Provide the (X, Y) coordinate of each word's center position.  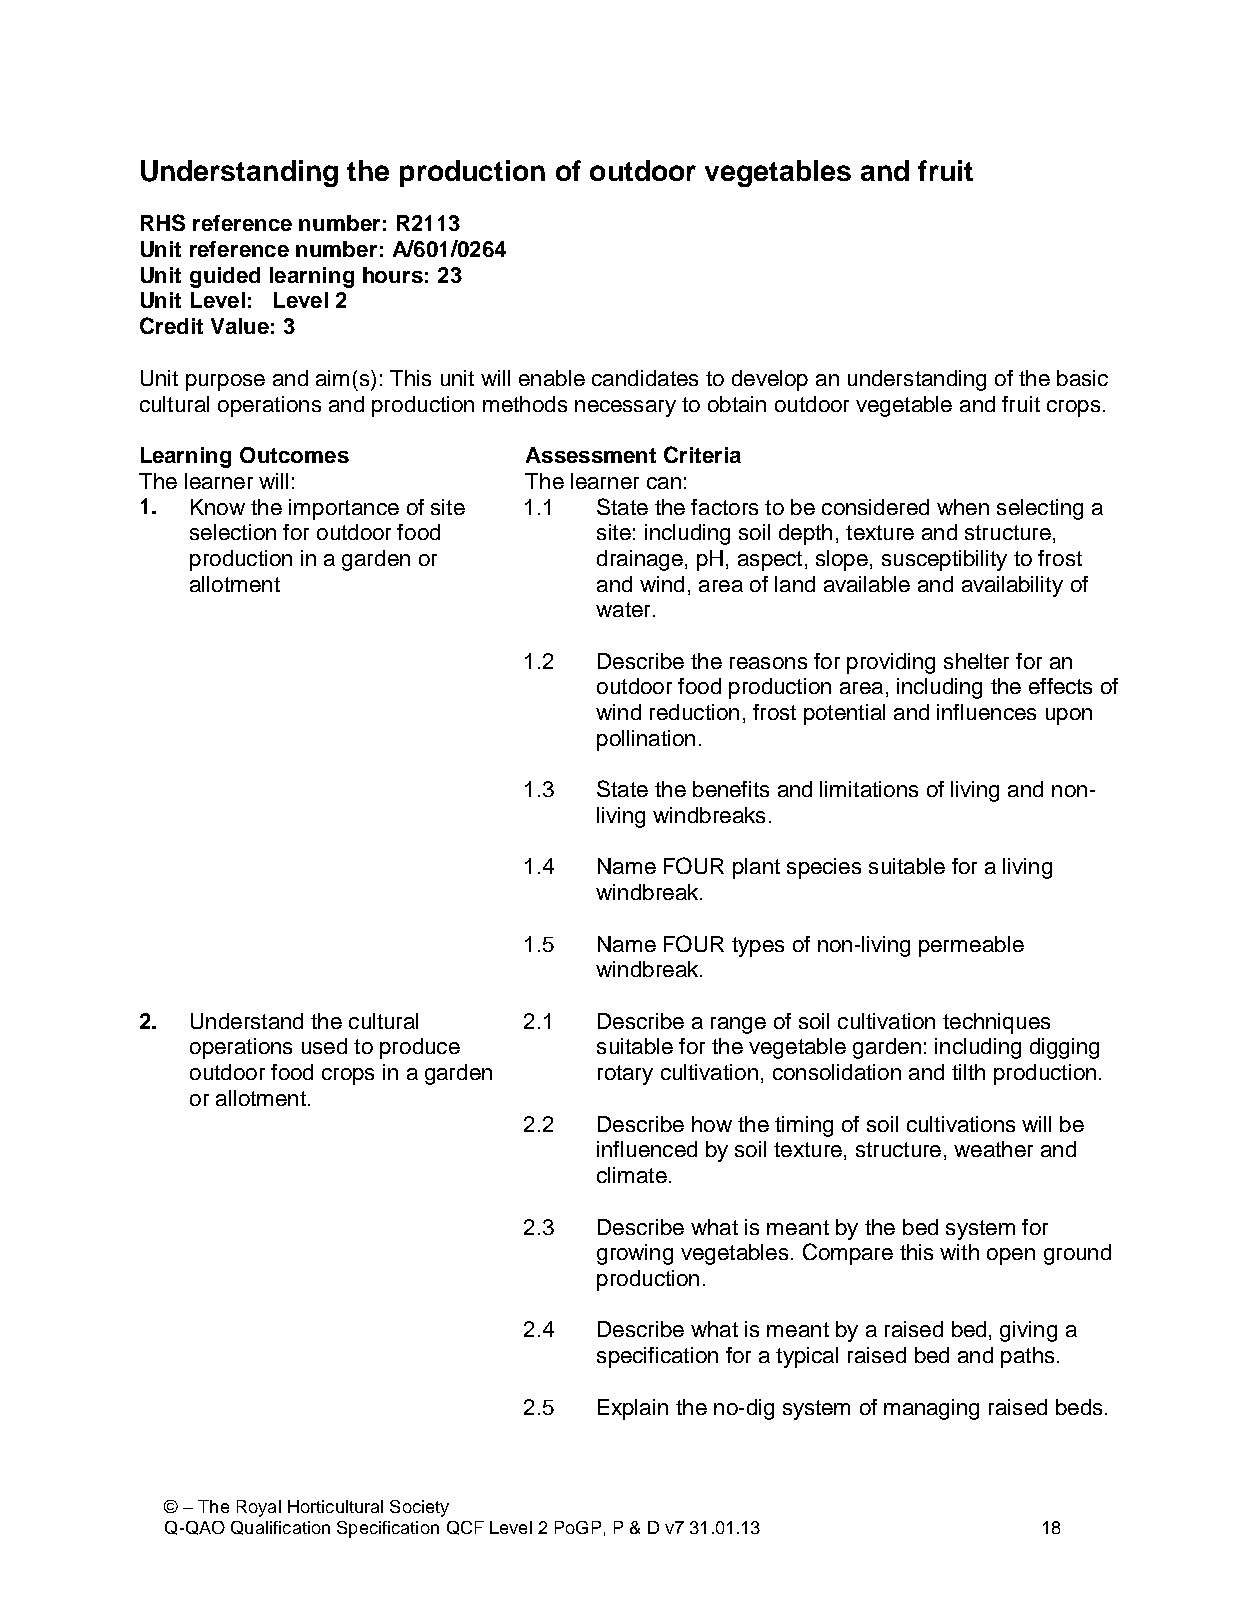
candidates (645, 378)
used (324, 1046)
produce (420, 1048)
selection (233, 532)
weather (993, 1149)
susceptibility (944, 560)
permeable (971, 946)
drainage (640, 560)
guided (225, 277)
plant (756, 868)
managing (931, 1409)
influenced (647, 1149)
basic (1082, 378)
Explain (633, 1409)
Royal (259, 1508)
